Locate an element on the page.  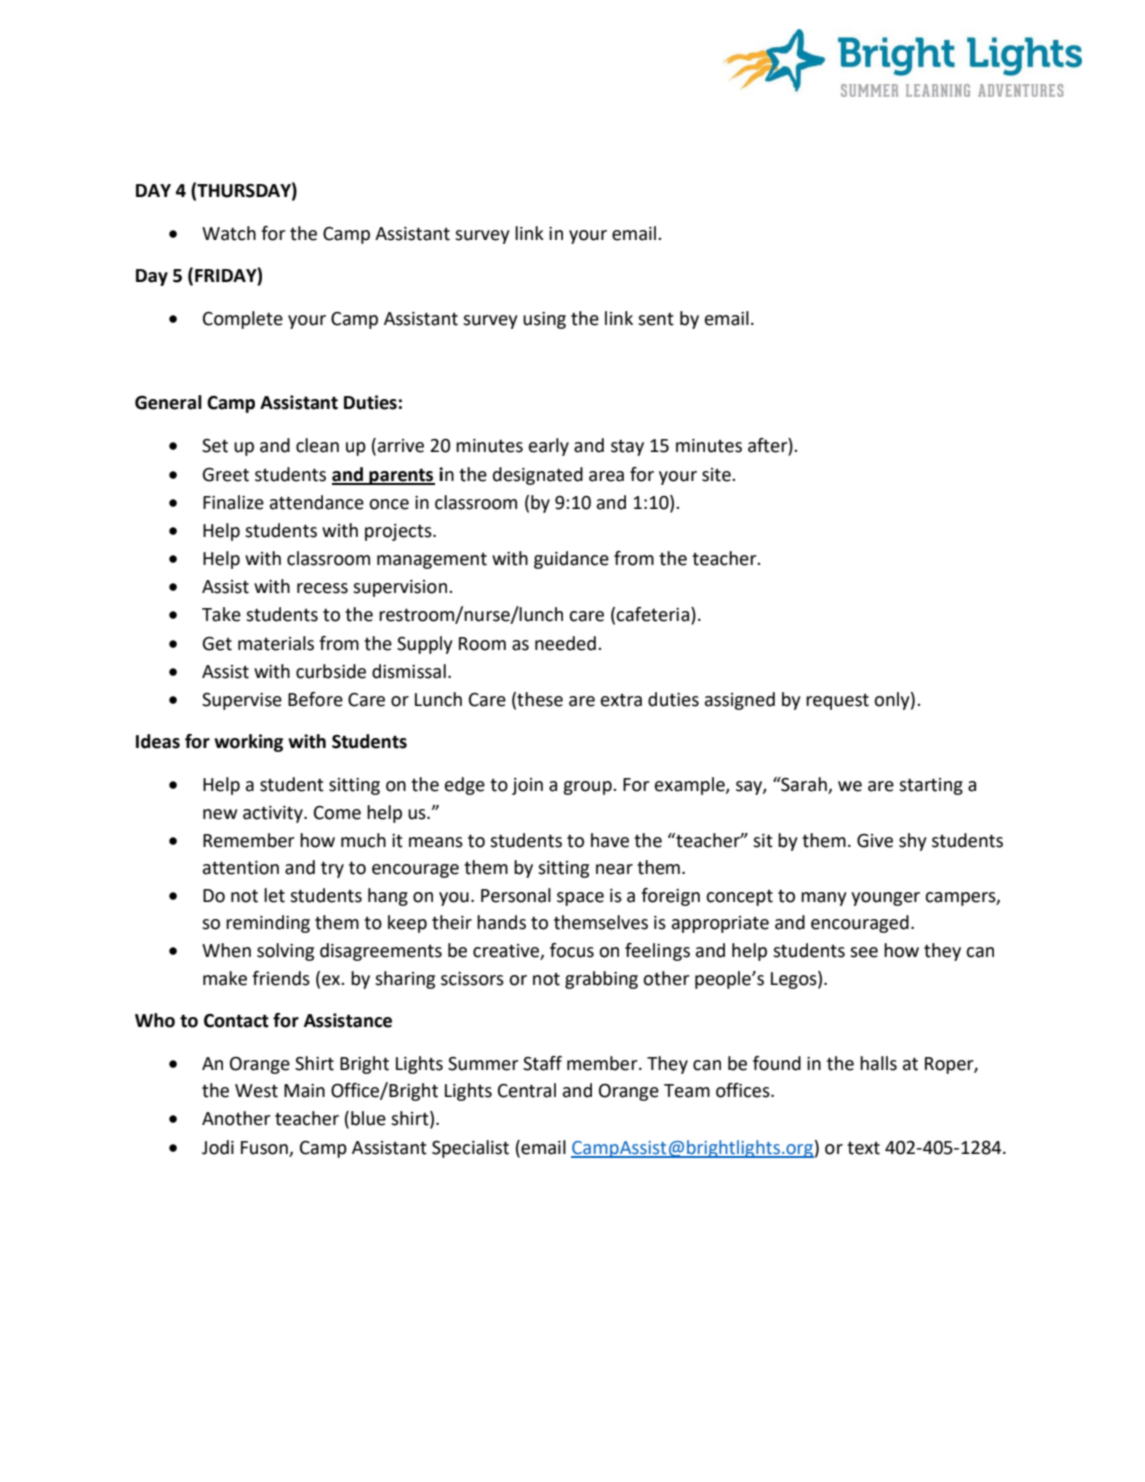
Central is located at coordinates (527, 1090).
